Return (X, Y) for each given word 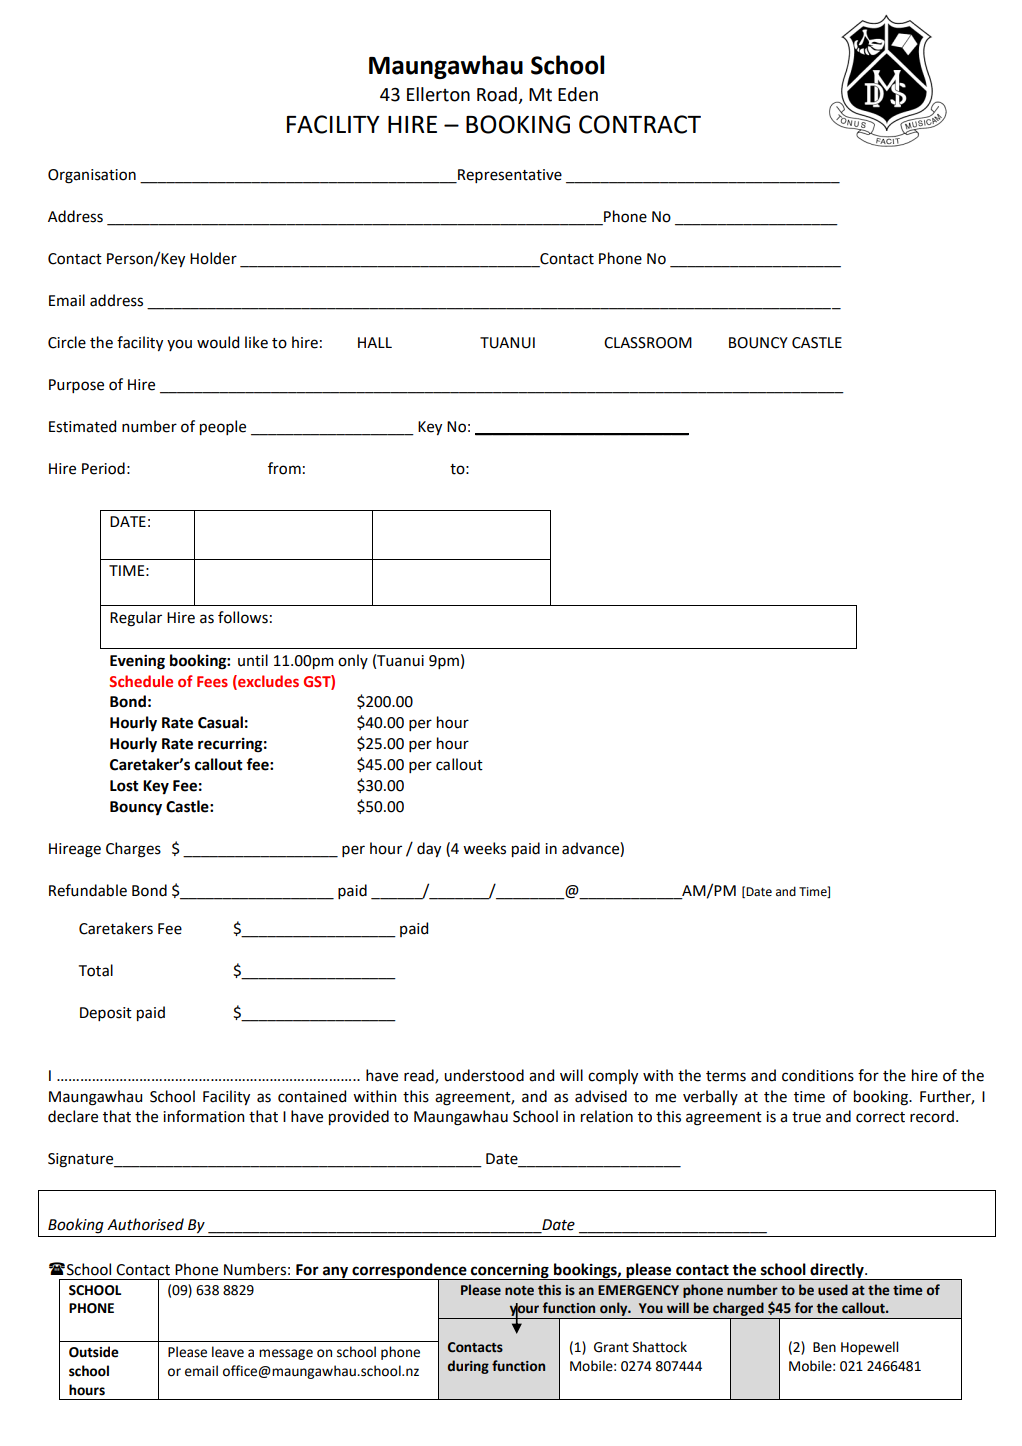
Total (96, 970)
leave (228, 1352)
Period (103, 468)
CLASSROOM (648, 343)
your (525, 1311)
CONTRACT (640, 124)
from (284, 468)
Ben (824, 1347)
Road (498, 95)
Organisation (92, 176)
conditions (818, 1075)
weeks (484, 848)
